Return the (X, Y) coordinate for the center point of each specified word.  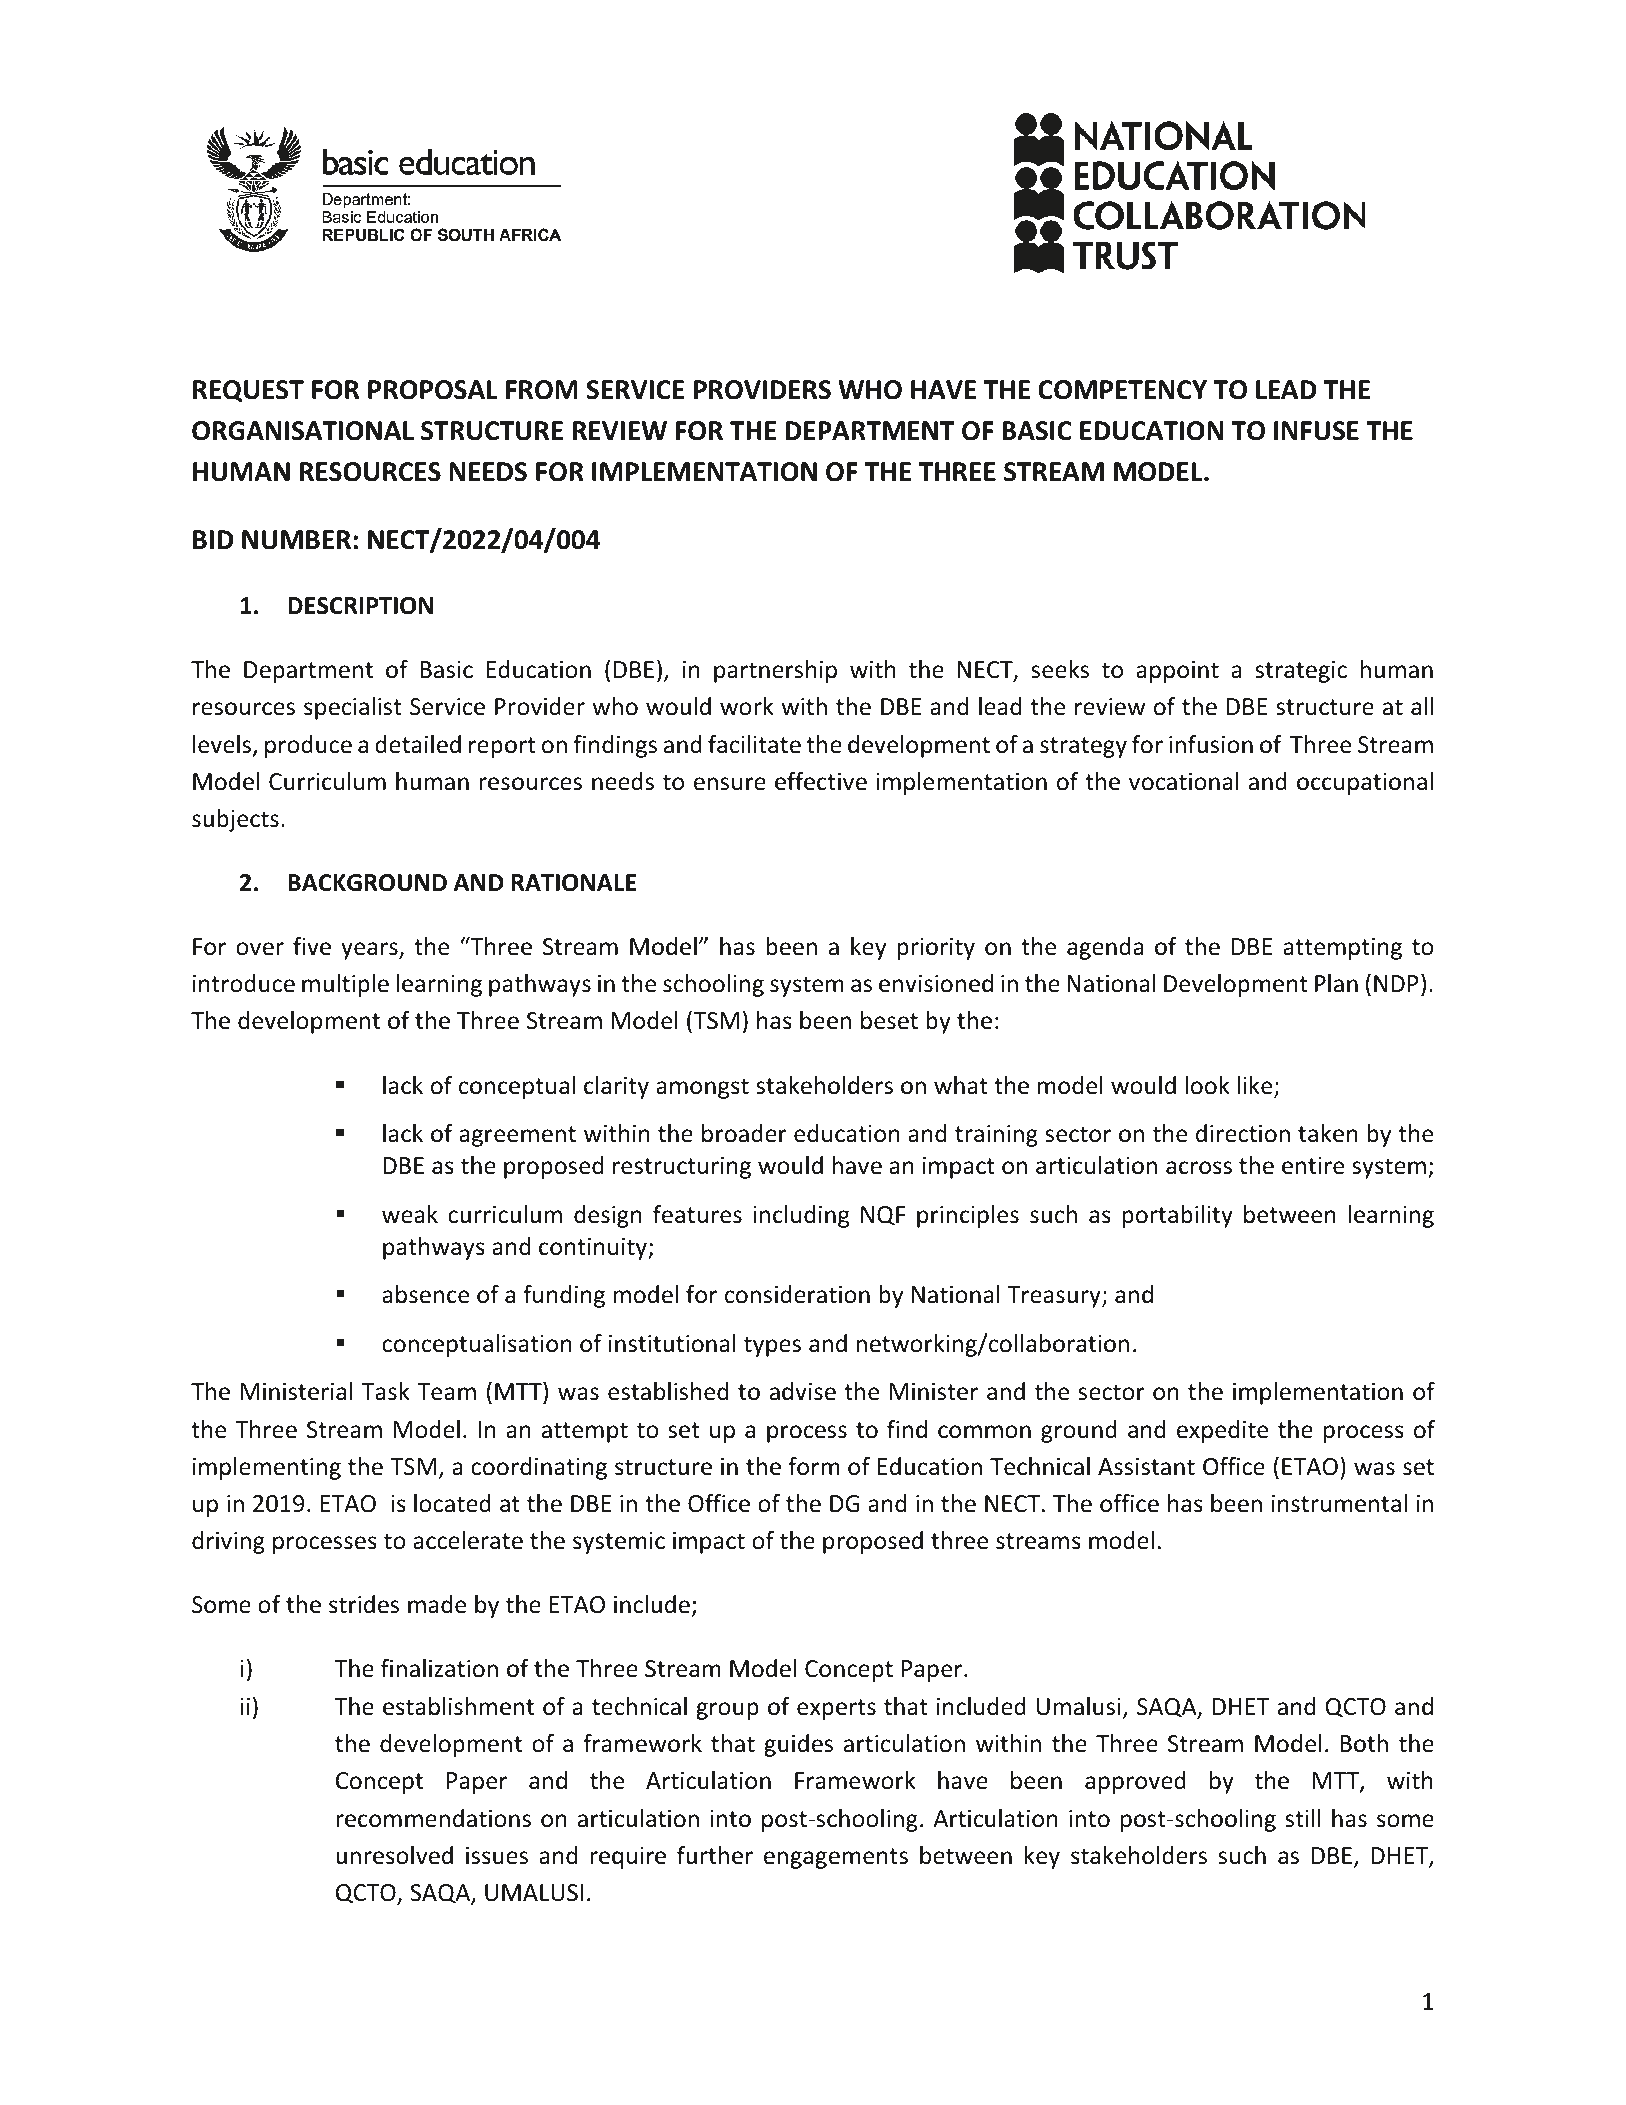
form (814, 1466)
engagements (836, 1858)
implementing (267, 1468)
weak (410, 1214)
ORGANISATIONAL (303, 431)
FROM (542, 390)
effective (821, 781)
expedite (1222, 1431)
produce (308, 746)
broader (744, 1133)
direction (1243, 1133)
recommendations (433, 1818)
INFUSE (1316, 431)
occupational (1365, 783)
